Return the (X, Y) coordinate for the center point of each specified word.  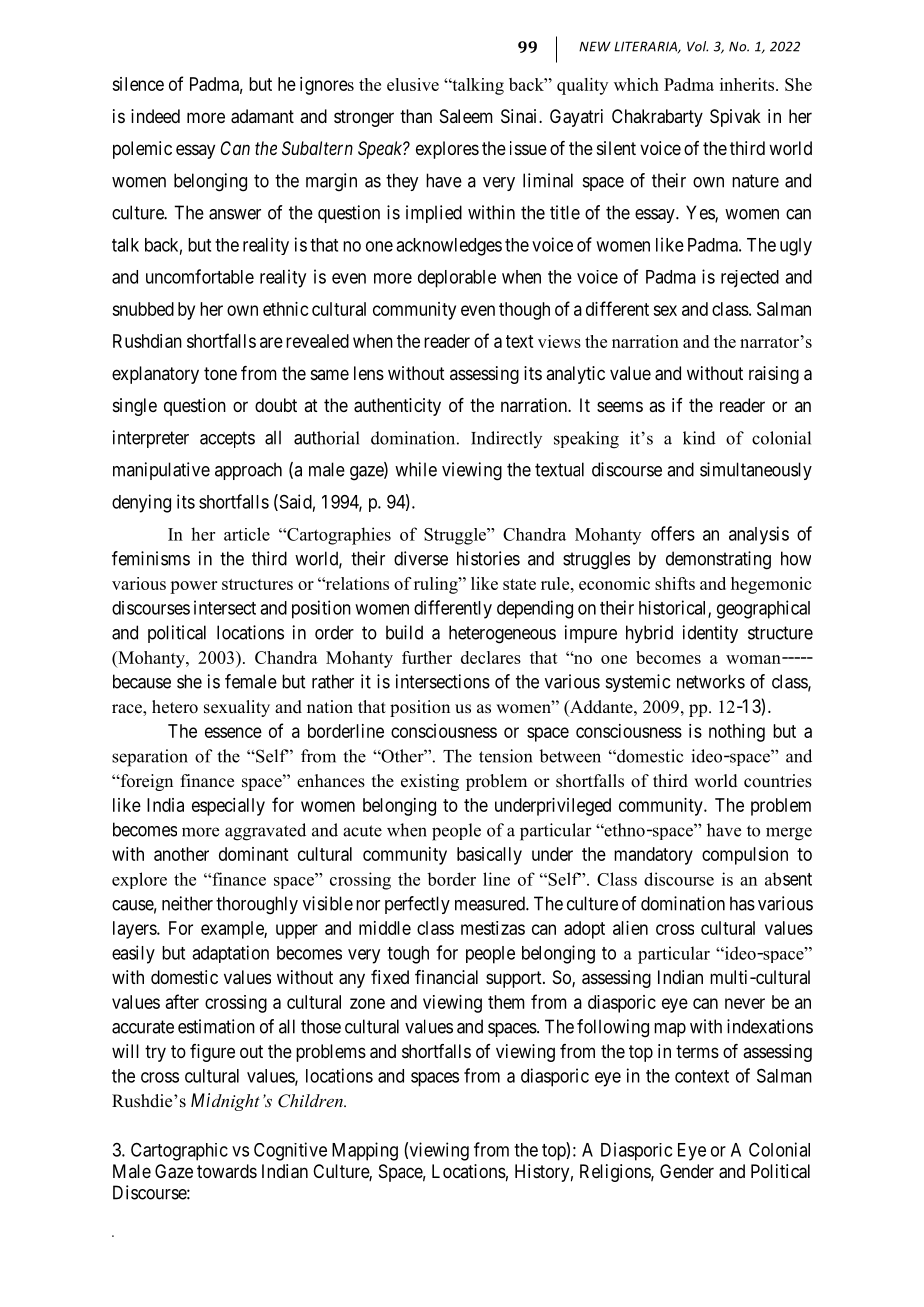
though (524, 311)
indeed (155, 116)
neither (187, 903)
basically (489, 856)
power (193, 587)
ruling (437, 585)
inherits (748, 84)
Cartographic (179, 1152)
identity (710, 634)
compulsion (745, 856)
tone (220, 373)
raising (774, 375)
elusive (413, 84)
